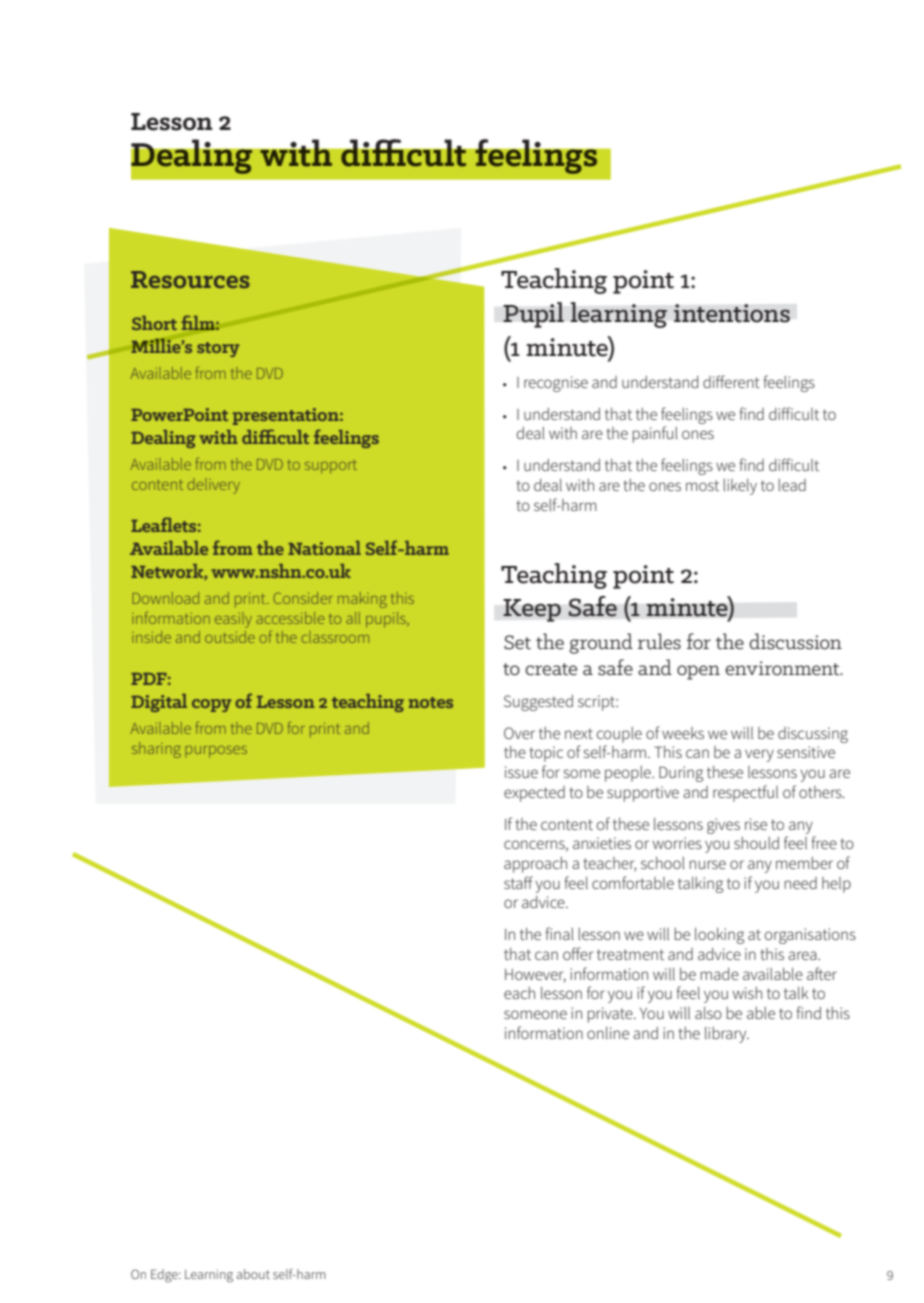 Image resolution: width=924 pixels, height=1303 pixels. Describe the element at coordinates (517, 642) in the page. I see `Set` at that location.
